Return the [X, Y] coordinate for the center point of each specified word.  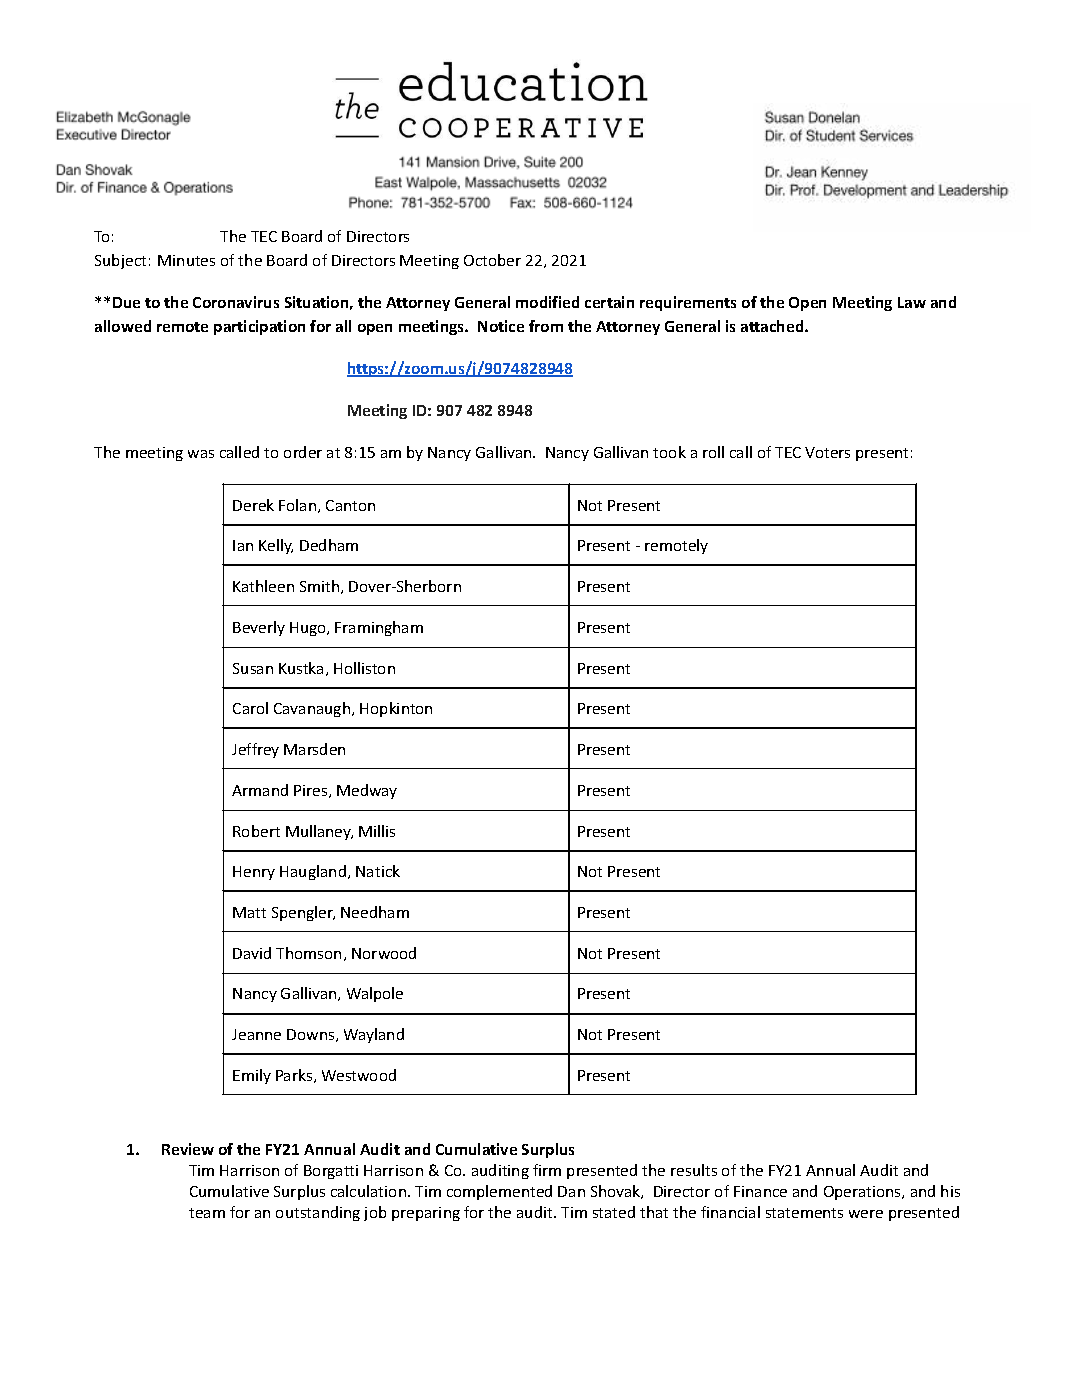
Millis [377, 831]
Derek [253, 505]
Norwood [384, 953]
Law [912, 302]
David [252, 953]
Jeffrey [255, 750]
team [207, 1213]
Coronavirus [236, 302]
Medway [367, 791]
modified [547, 302]
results [694, 1170]
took [669, 452]
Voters [827, 452]
